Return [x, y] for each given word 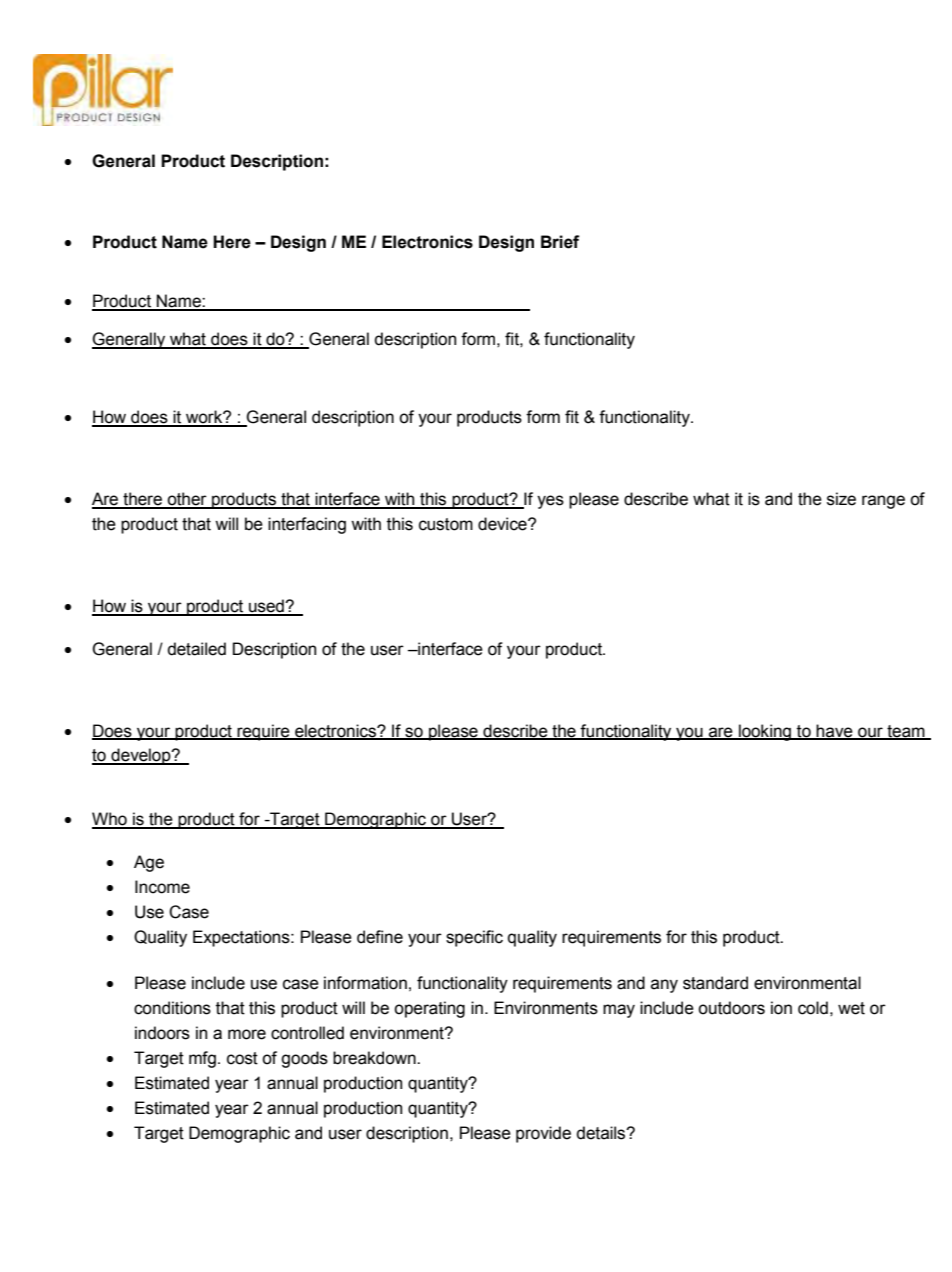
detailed [197, 649]
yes [550, 502]
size [841, 499]
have [835, 731]
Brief [560, 242]
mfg [202, 1059]
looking [765, 732]
